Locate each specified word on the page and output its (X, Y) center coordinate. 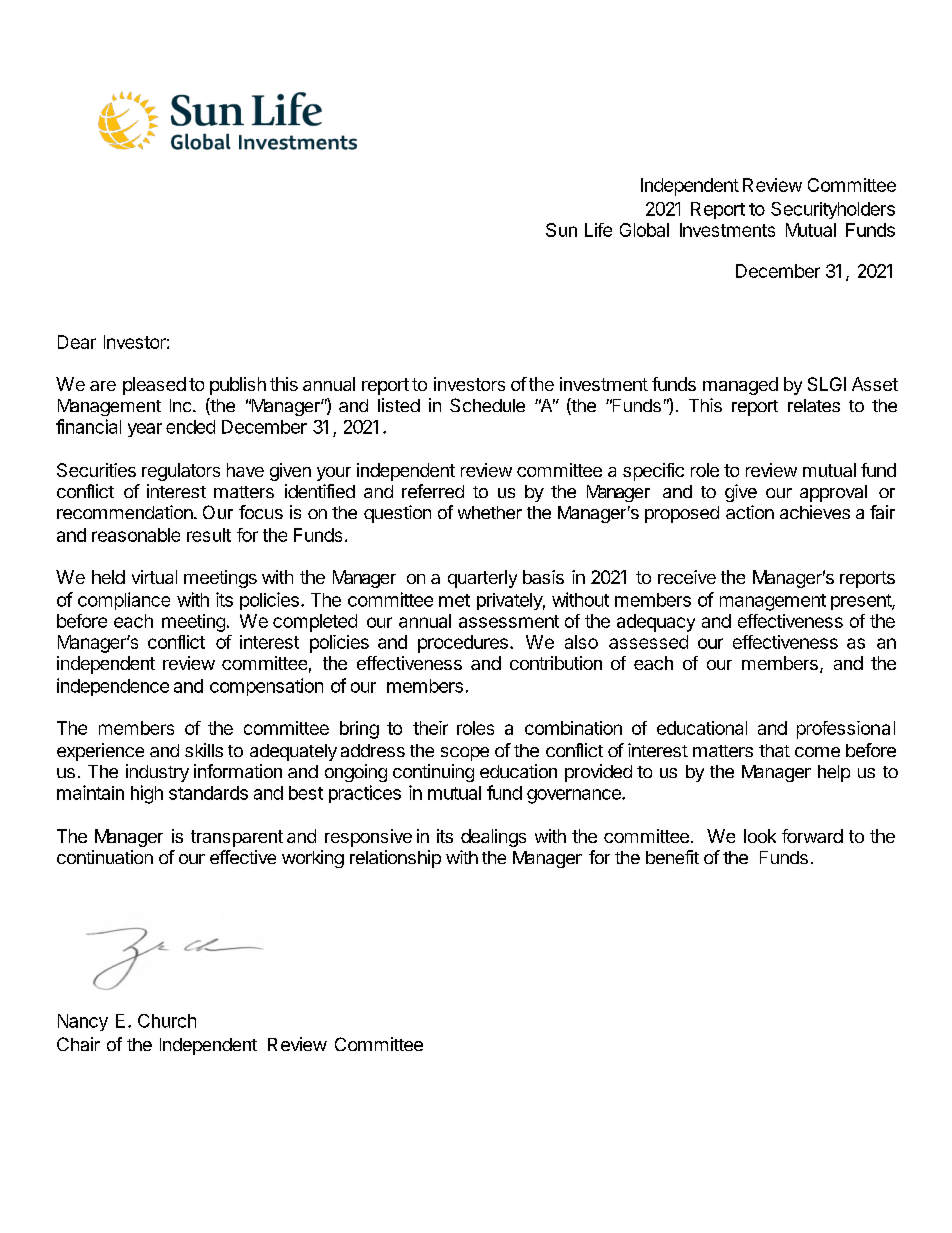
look (760, 836)
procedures (463, 644)
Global (644, 230)
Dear (77, 342)
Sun (561, 230)
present (862, 602)
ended (190, 427)
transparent (237, 838)
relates (814, 405)
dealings (493, 838)
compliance (124, 601)
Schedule (487, 405)
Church (167, 1021)
